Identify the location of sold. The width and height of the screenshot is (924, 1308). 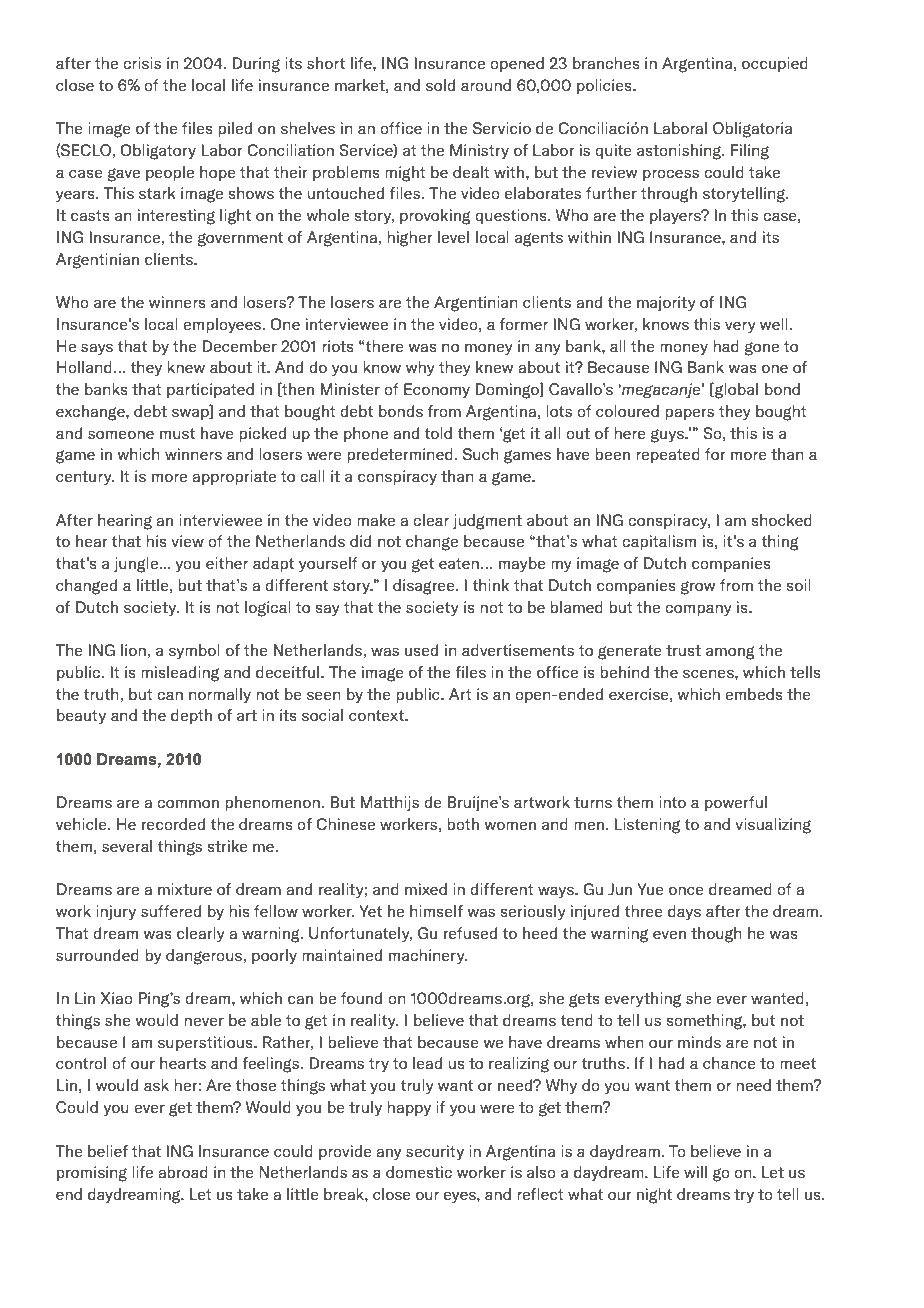
(440, 85).
